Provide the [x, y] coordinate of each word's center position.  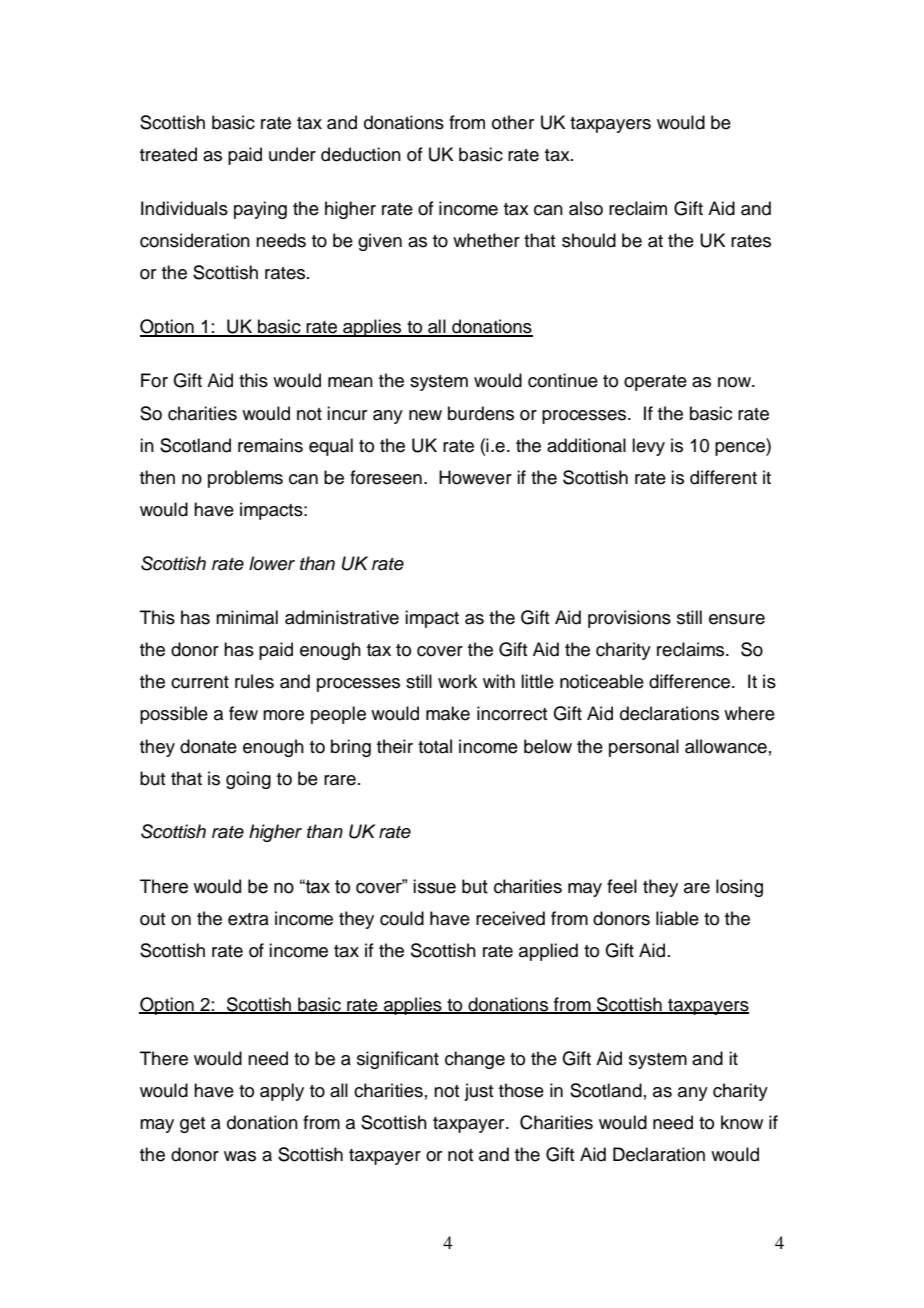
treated [168, 154]
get [193, 1125]
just [479, 1092]
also [586, 208]
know [742, 1122]
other [513, 122]
